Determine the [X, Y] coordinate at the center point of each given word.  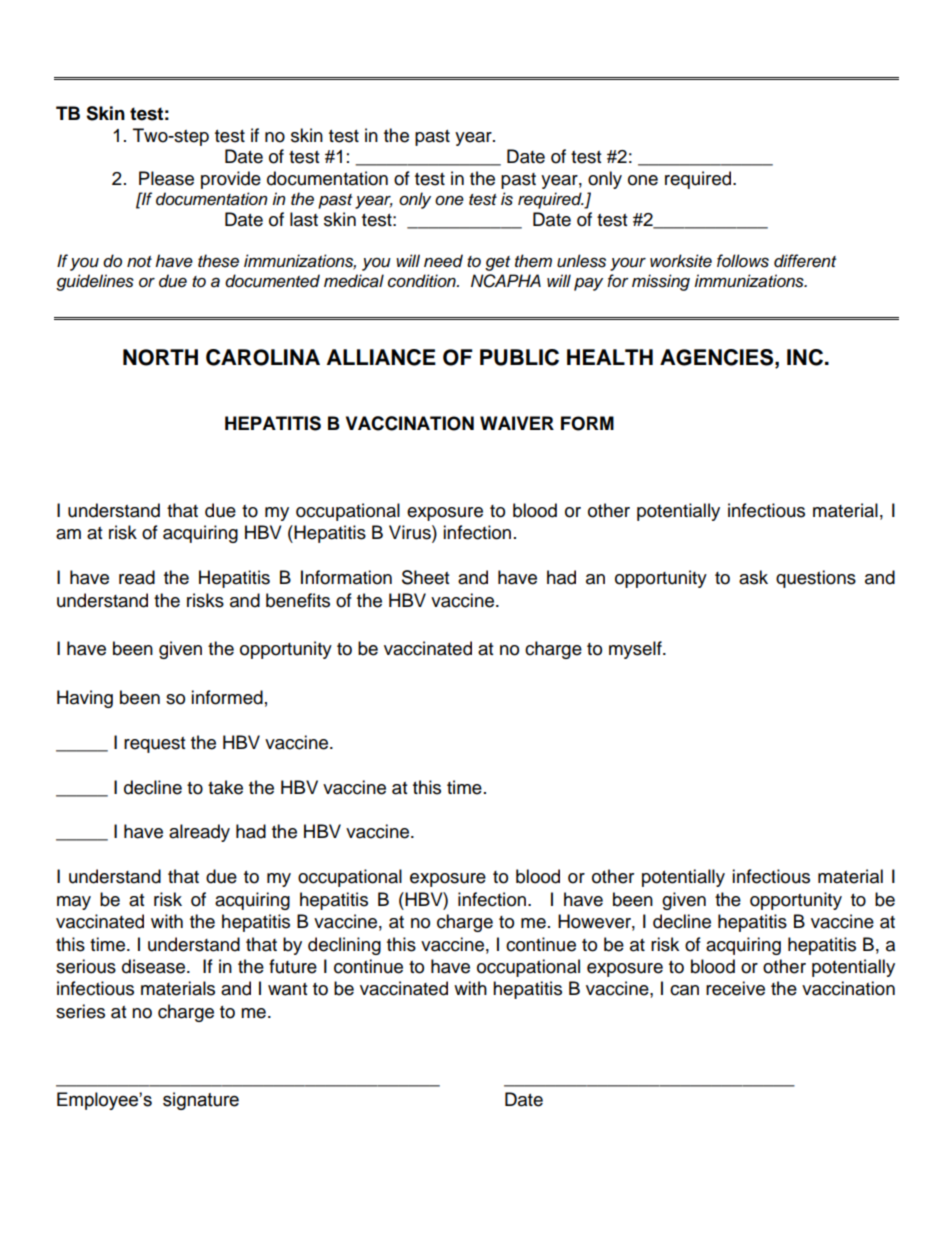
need [443, 261]
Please [166, 178]
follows [743, 261]
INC [805, 357]
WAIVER [517, 423]
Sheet [425, 577]
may [74, 903]
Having [85, 699]
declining [344, 946]
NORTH [160, 357]
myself [636, 650]
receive [735, 988]
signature [201, 1101]
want [287, 989]
